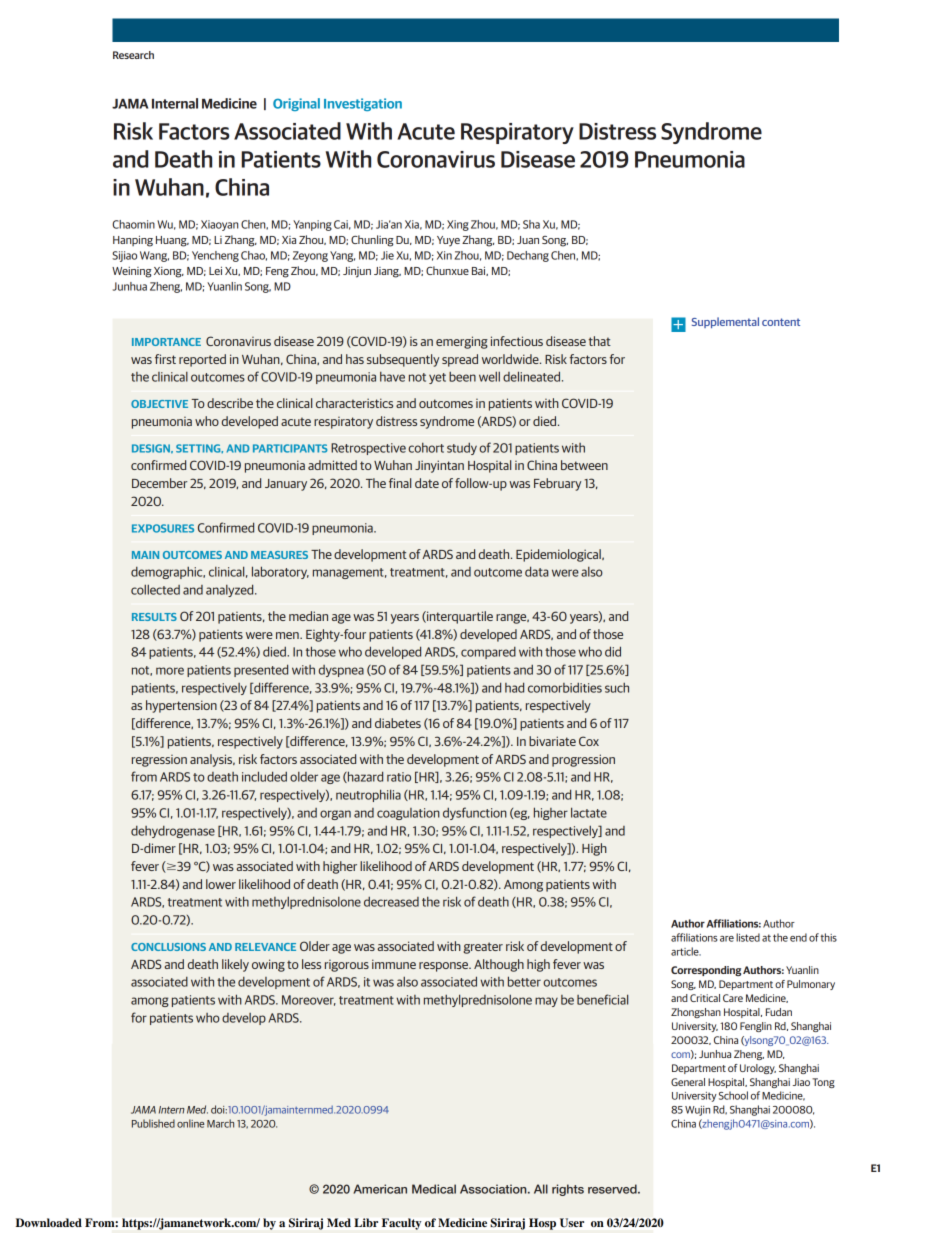 This screenshot has width=952, height=1233. I want to click on Research, so click(133, 55).
